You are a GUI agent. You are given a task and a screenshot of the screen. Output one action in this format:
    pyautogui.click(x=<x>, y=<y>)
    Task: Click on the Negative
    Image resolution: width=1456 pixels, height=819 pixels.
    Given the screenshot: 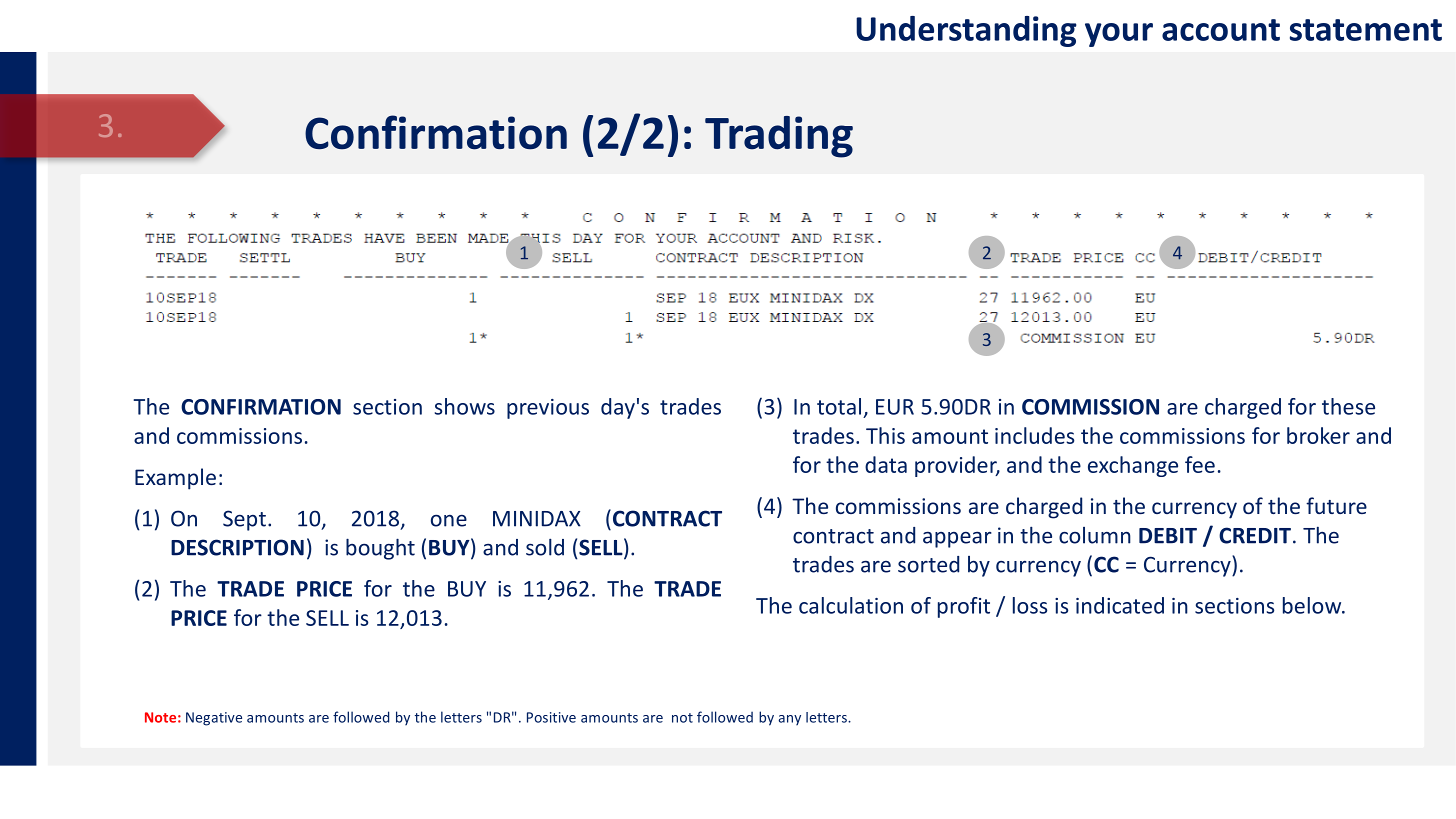 What is the action you would take?
    pyautogui.click(x=214, y=719)
